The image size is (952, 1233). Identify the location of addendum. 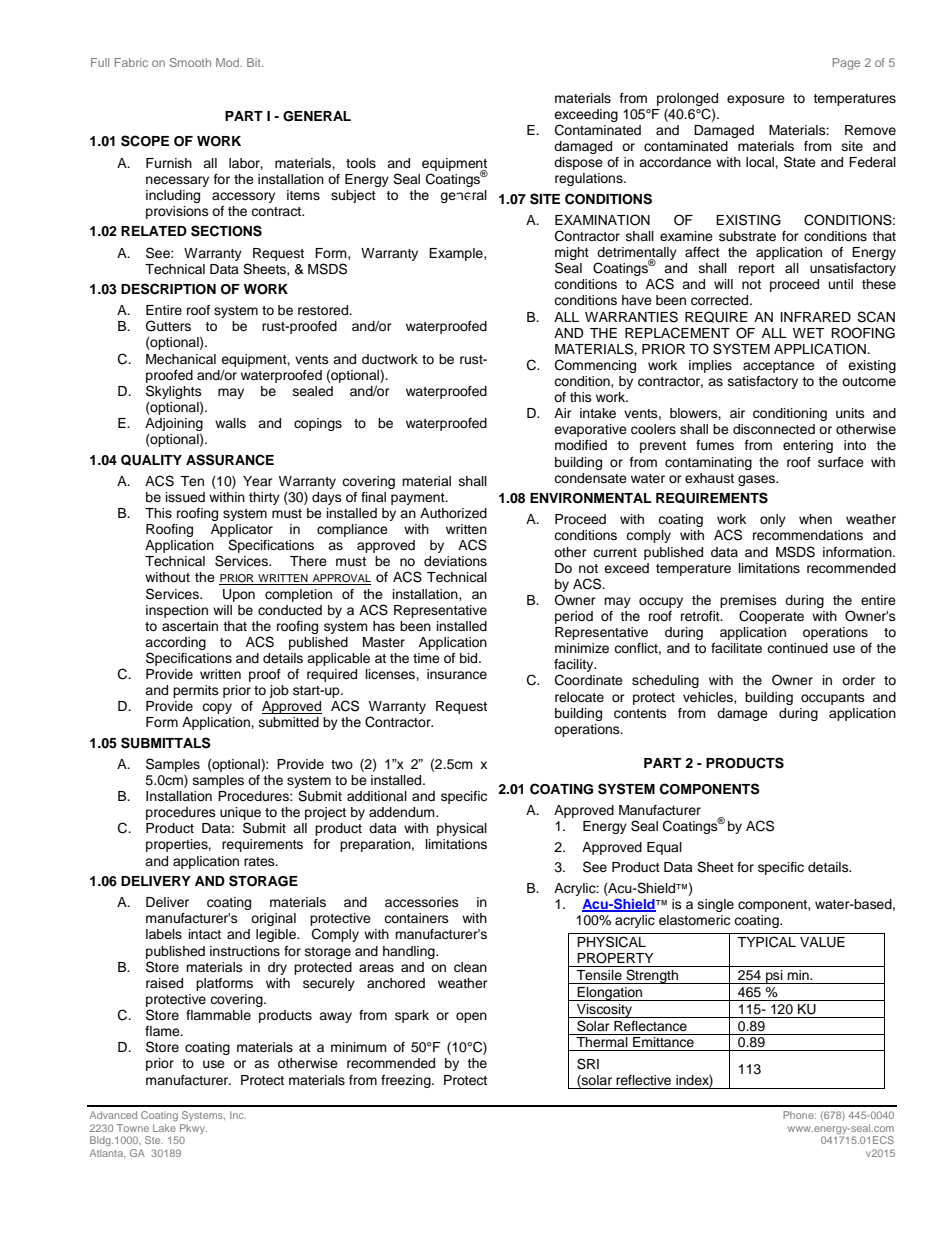
(403, 812).
